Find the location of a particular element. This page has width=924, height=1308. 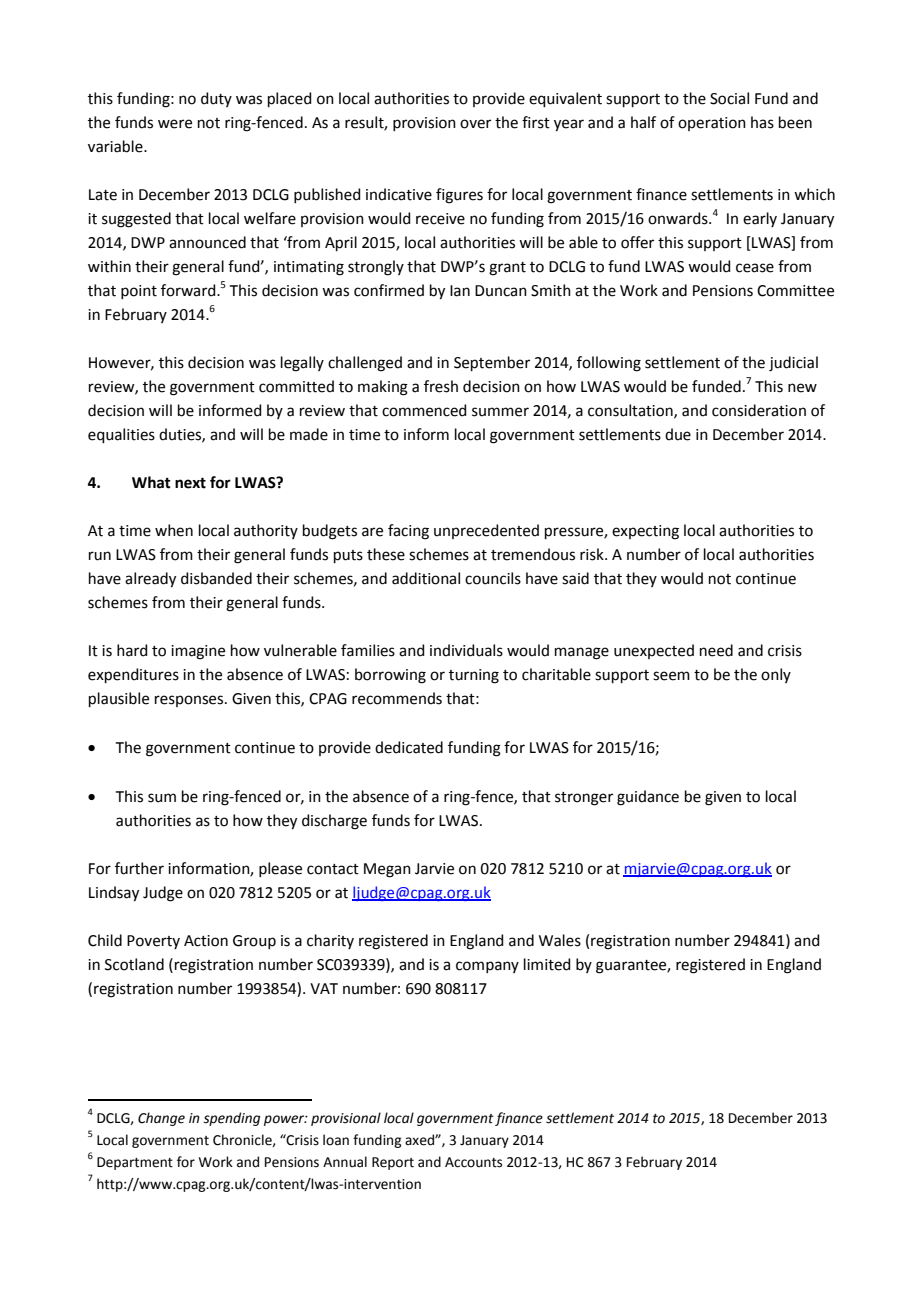

Accounts is located at coordinates (473, 1162).
